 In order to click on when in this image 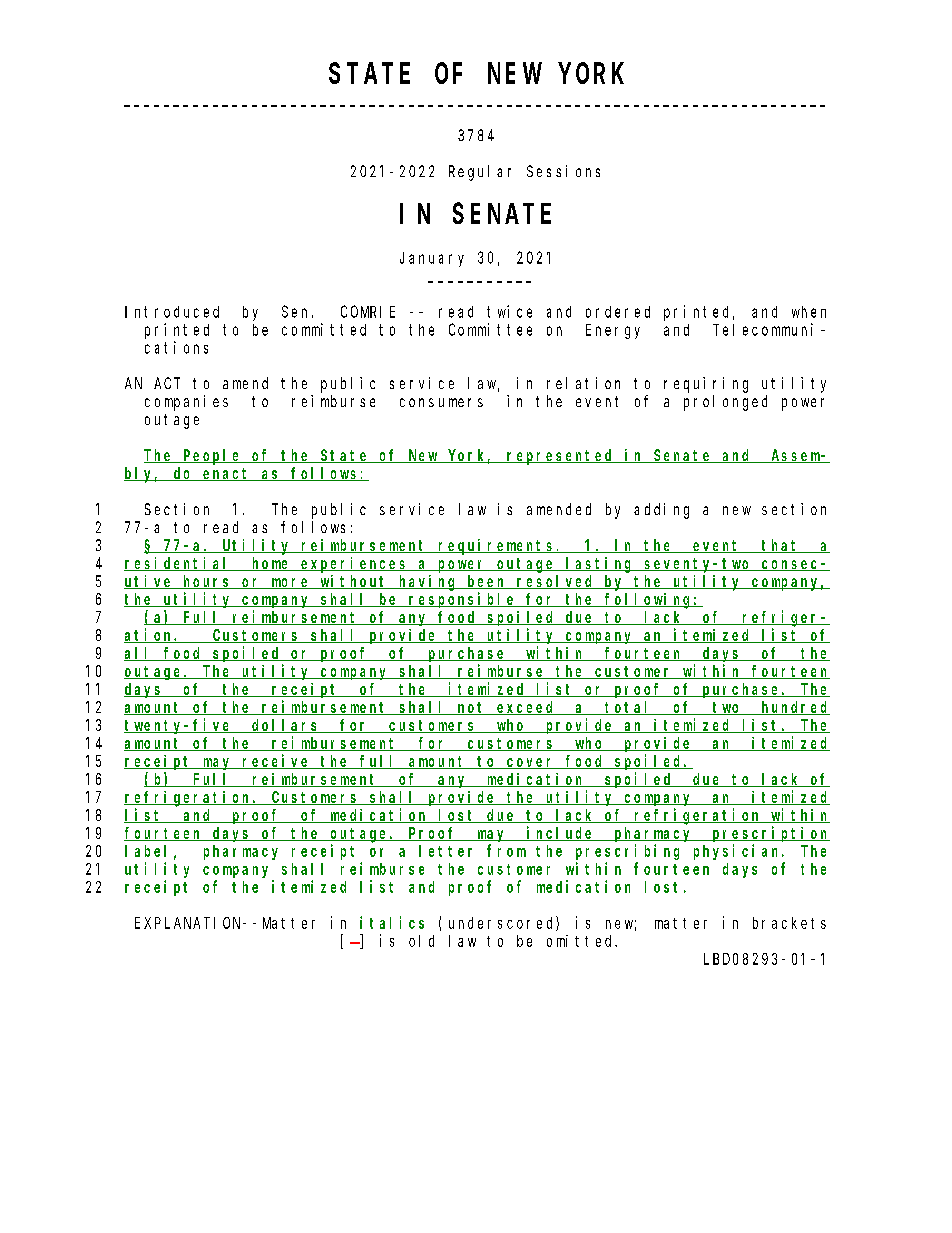, I will do `click(809, 312)`.
